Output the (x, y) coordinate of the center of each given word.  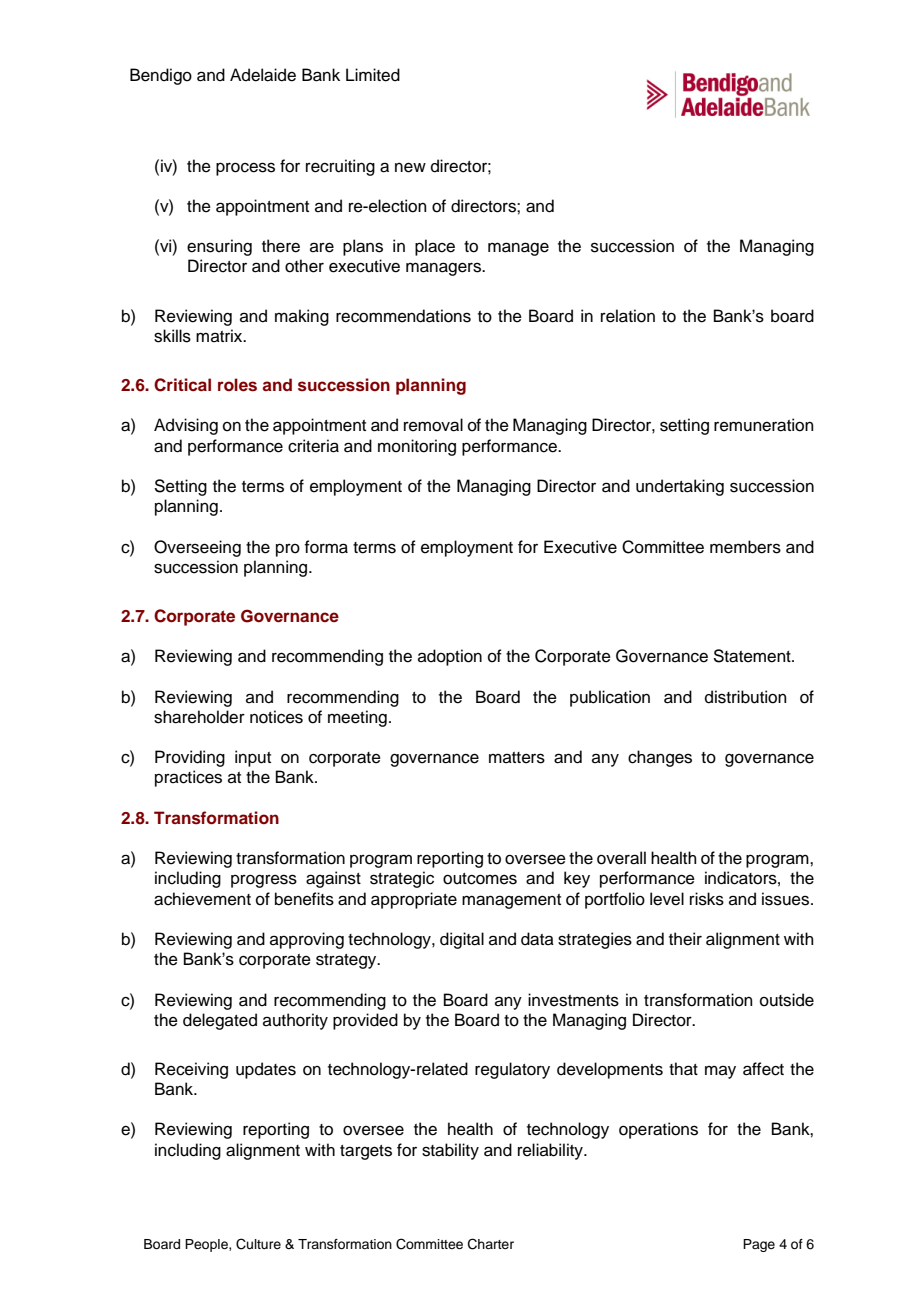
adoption (450, 657)
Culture (258, 1244)
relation (628, 316)
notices (276, 717)
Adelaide (263, 75)
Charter (491, 1244)
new (410, 167)
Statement (753, 656)
